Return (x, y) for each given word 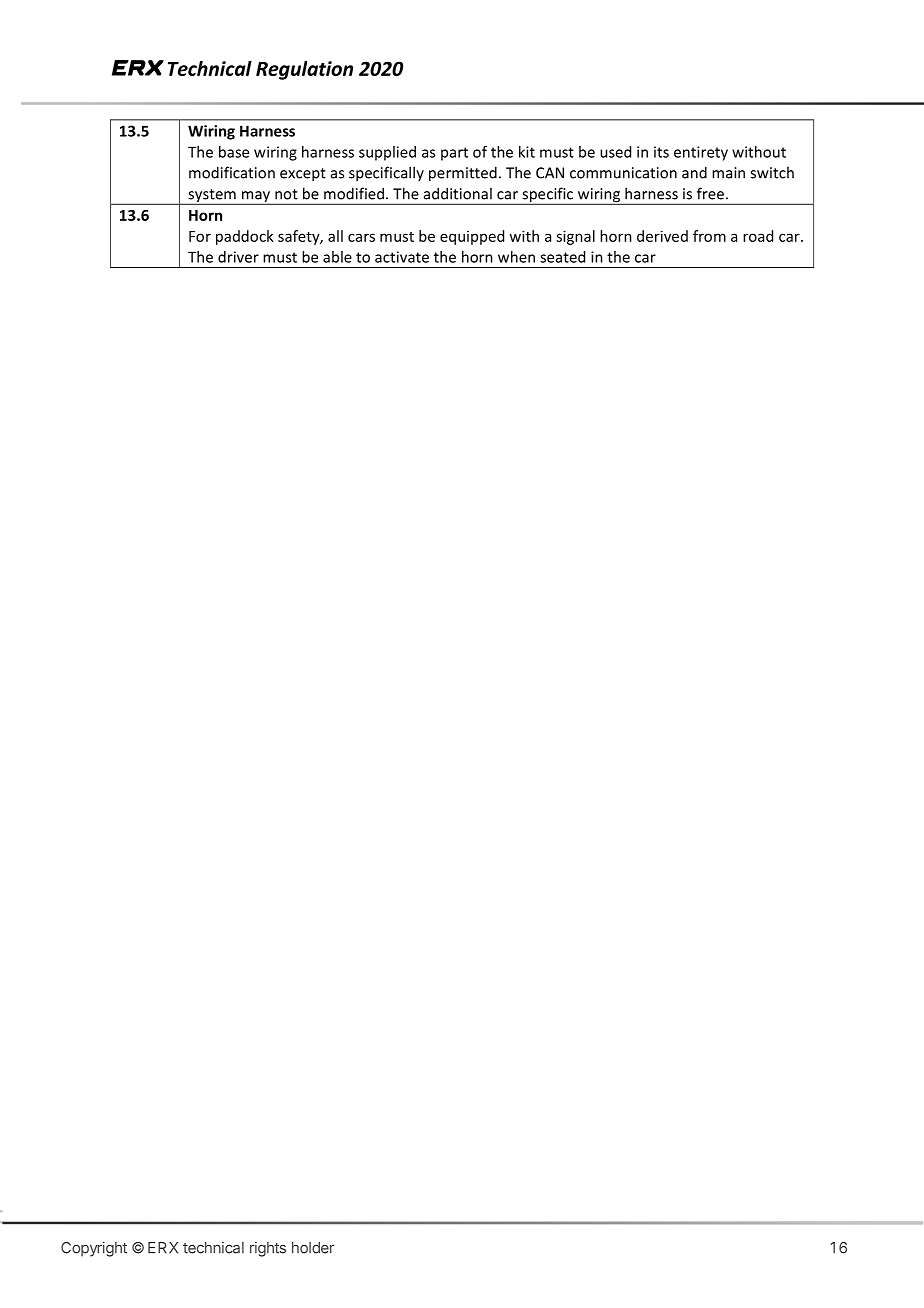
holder (313, 1248)
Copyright (94, 1249)
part (454, 154)
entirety (701, 153)
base (234, 152)
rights (268, 1249)
